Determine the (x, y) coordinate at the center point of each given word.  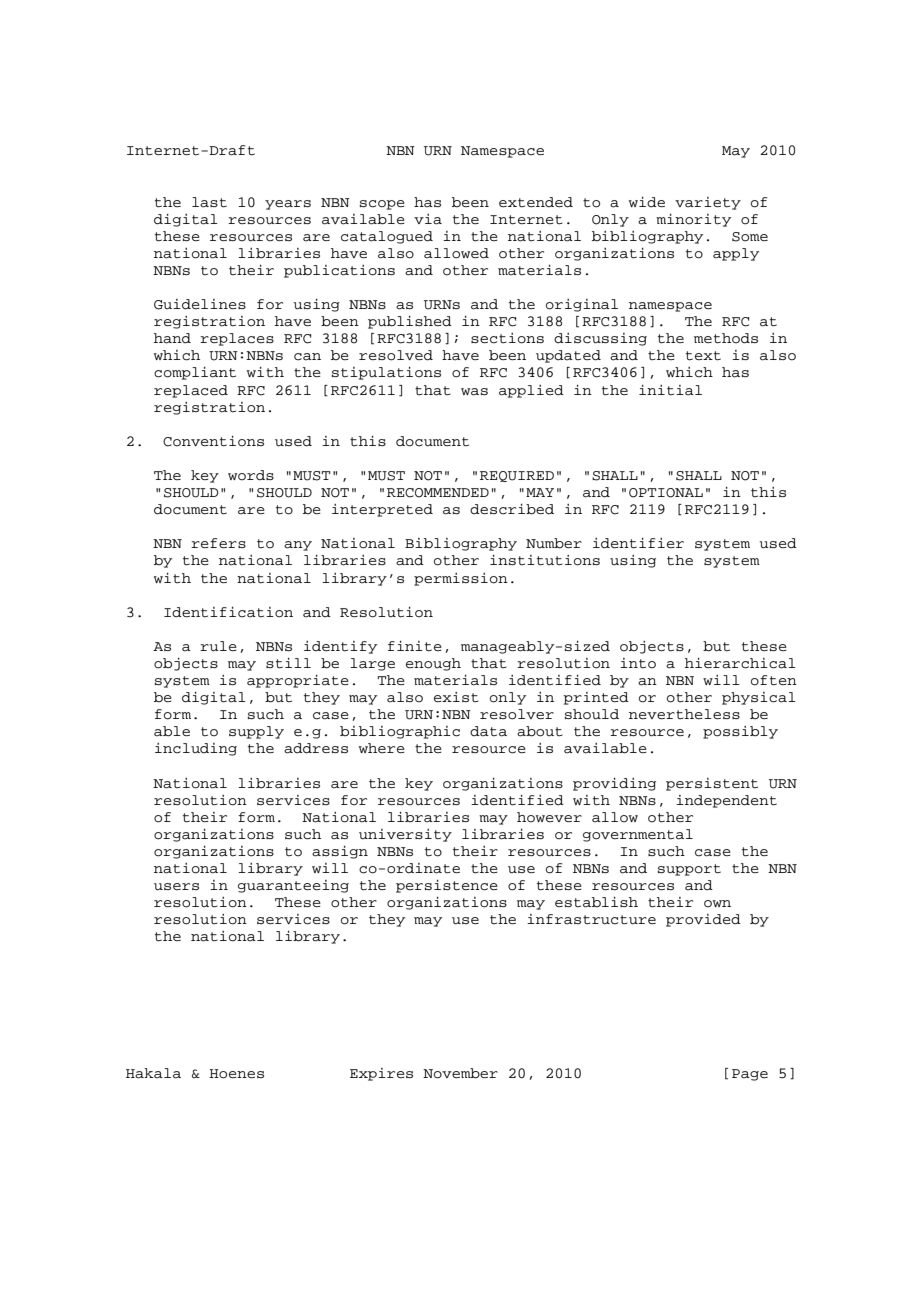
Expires (381, 1074)
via (428, 219)
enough (433, 664)
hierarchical (740, 663)
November (460, 1073)
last (209, 202)
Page (750, 1075)
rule (218, 646)
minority (693, 220)
